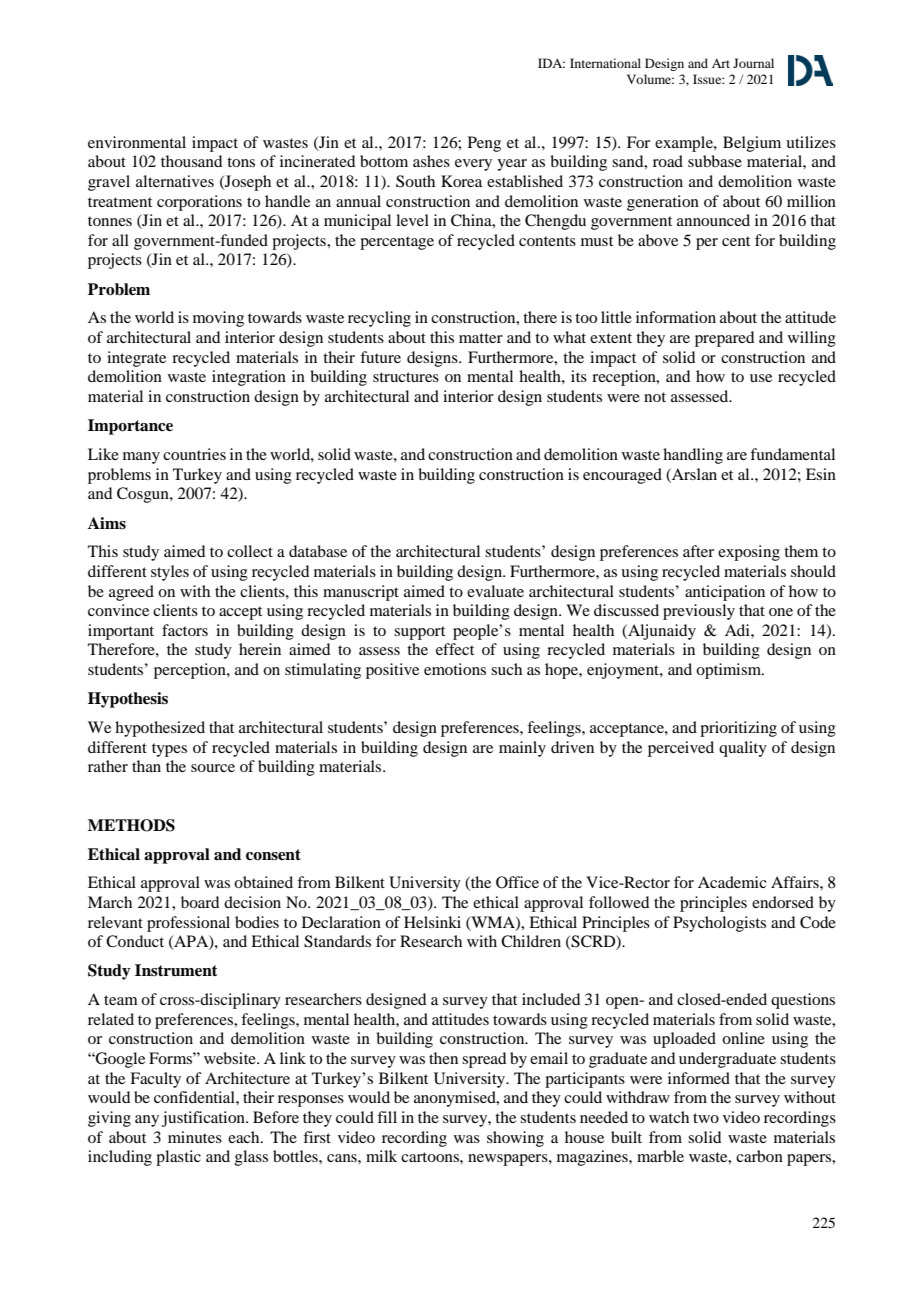 This screenshot has height=1308, width=924. What do you see at coordinates (743, 749) in the screenshot?
I see `quality` at bounding box center [743, 749].
